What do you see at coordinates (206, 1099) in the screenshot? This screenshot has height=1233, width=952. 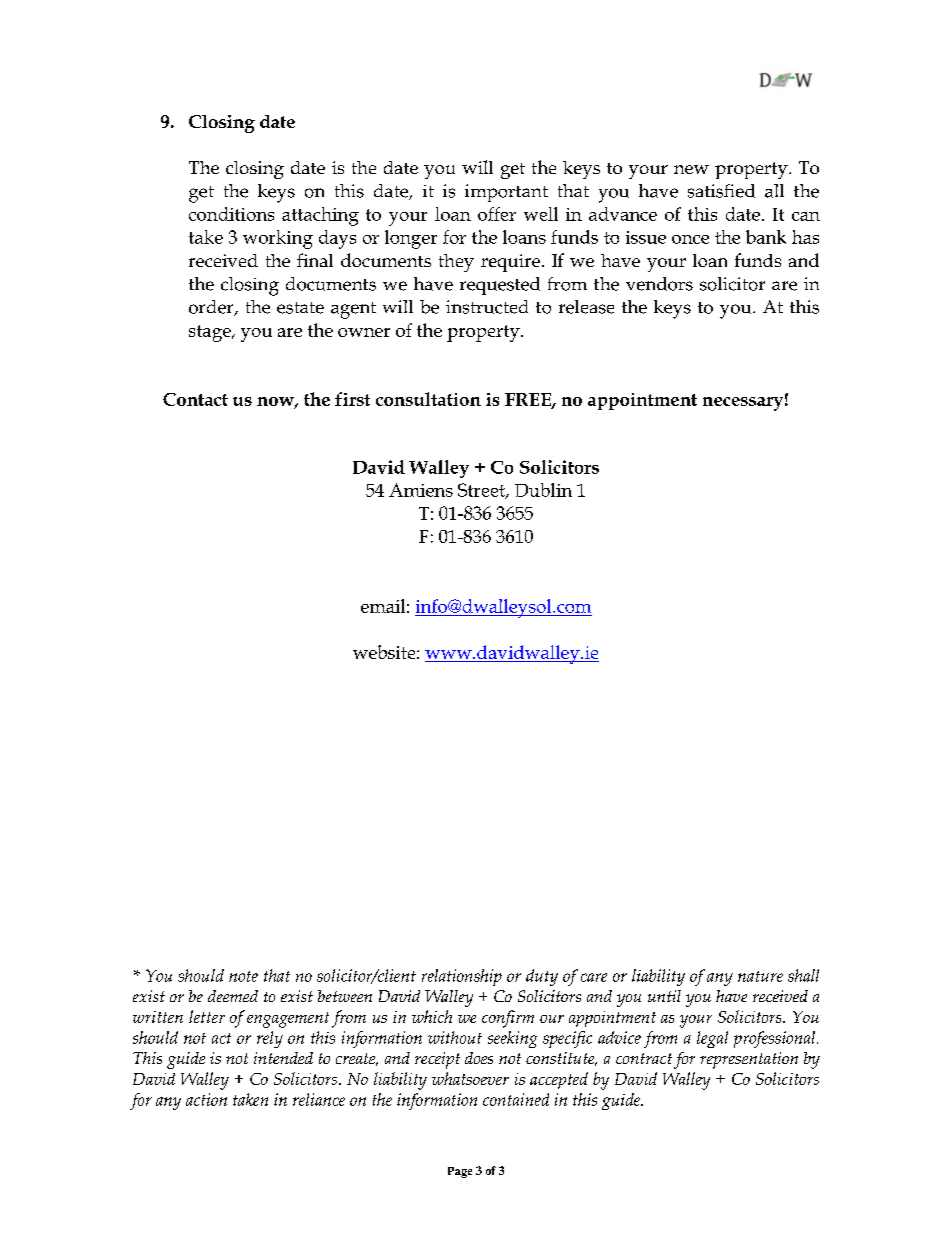 I see `action` at bounding box center [206, 1099].
